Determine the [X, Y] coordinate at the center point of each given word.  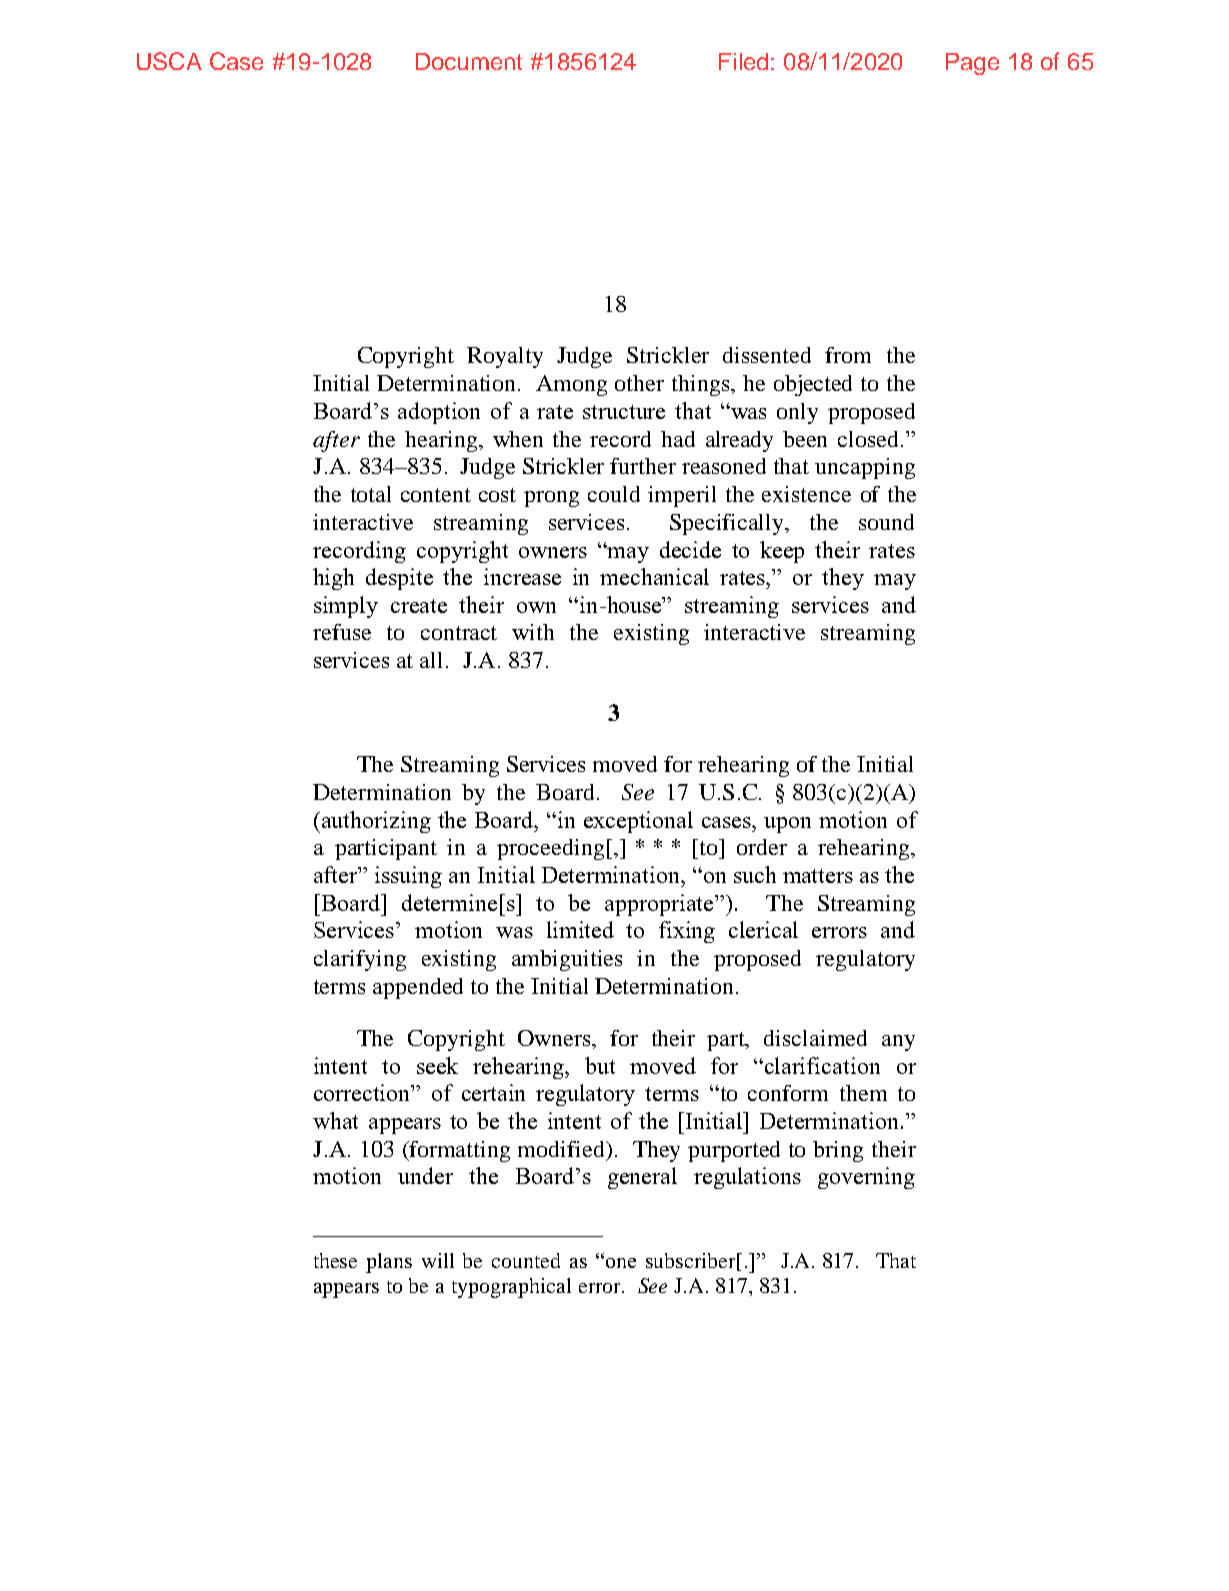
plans [389, 1263]
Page [972, 64]
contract [459, 633]
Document [469, 61]
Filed [743, 61]
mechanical [654, 576]
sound [886, 522]
